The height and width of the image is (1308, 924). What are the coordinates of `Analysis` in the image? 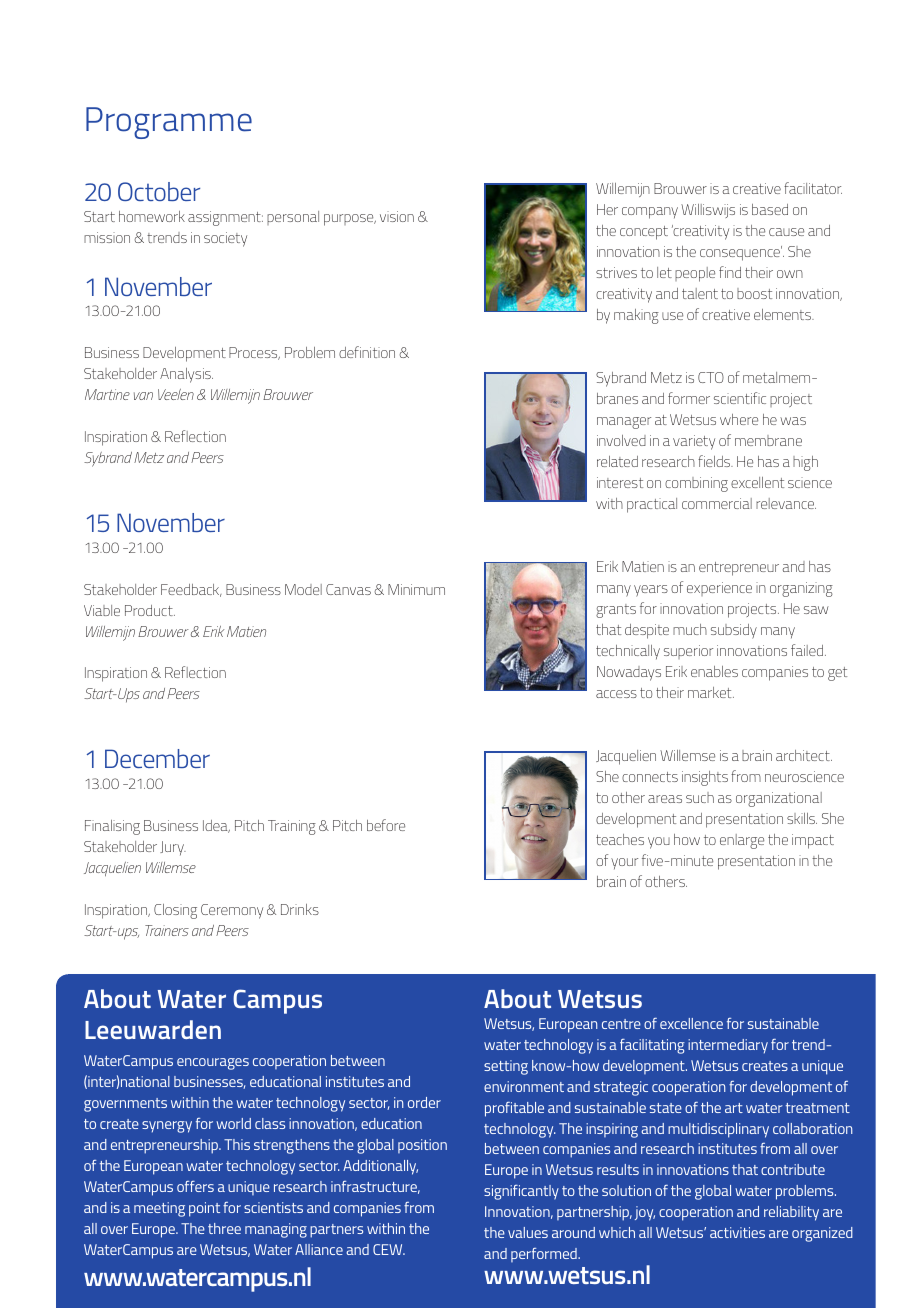 It's located at (186, 375).
